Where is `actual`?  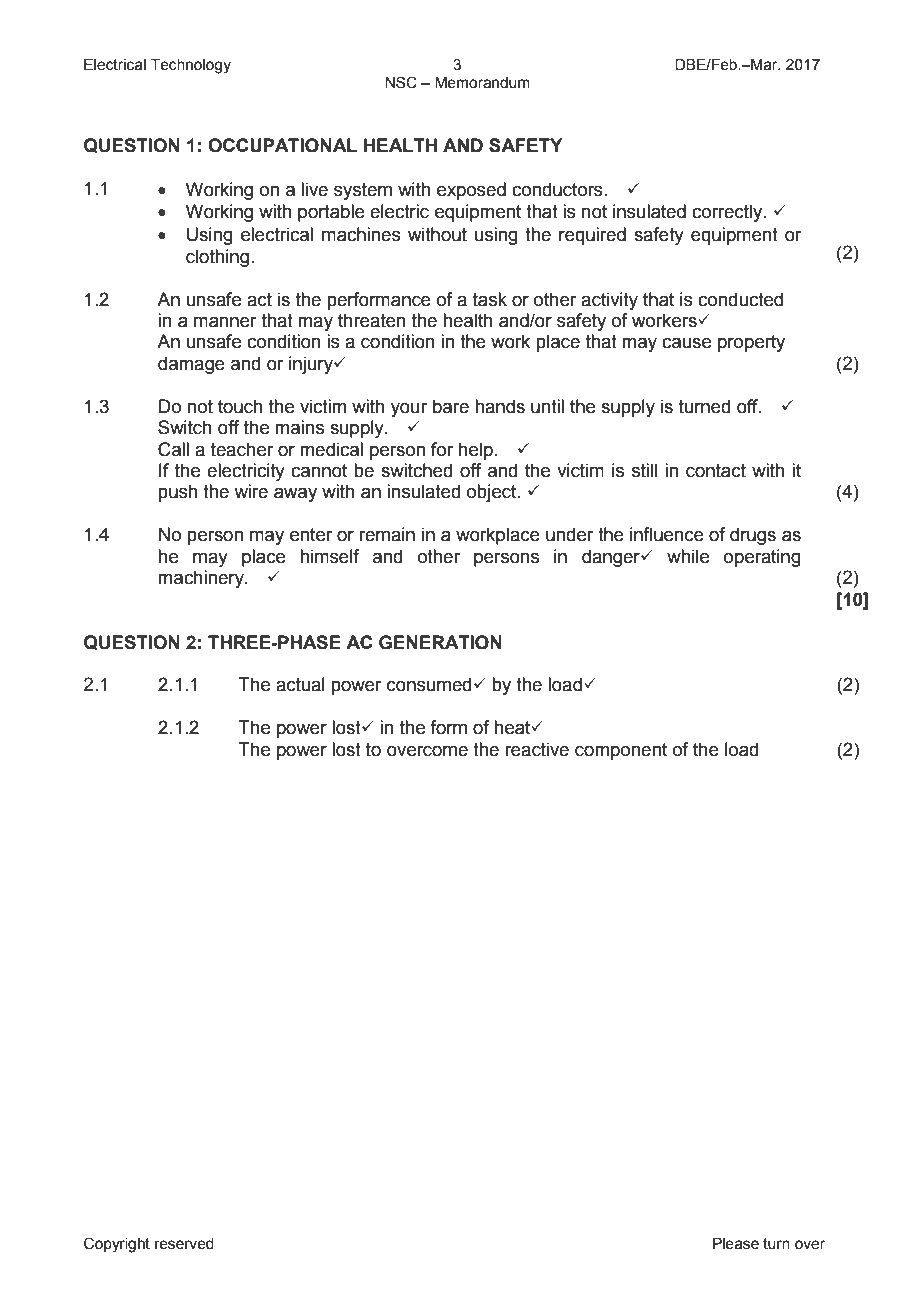
actual is located at coordinates (300, 684).
